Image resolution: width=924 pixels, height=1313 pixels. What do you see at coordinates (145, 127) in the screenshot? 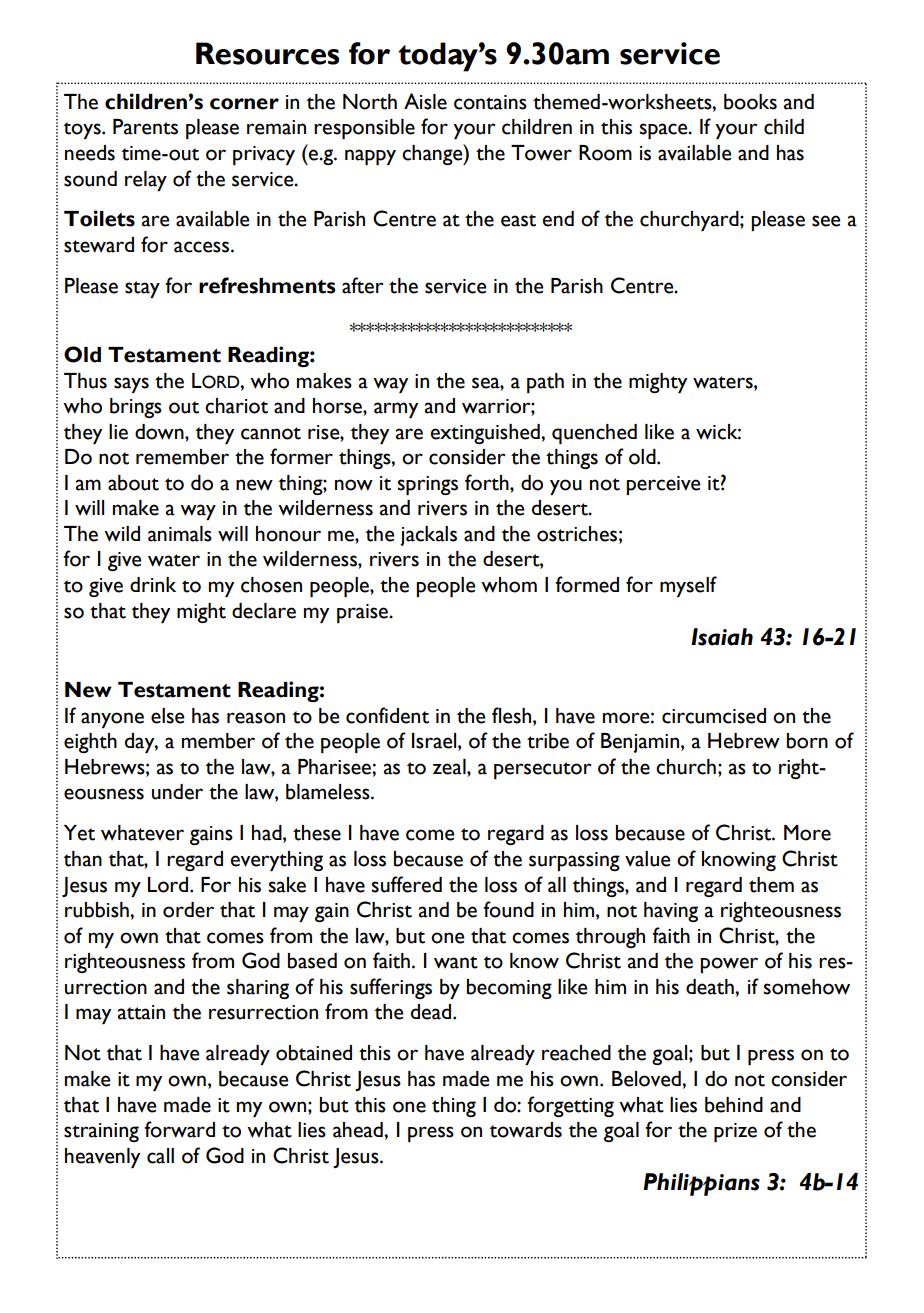
I see `Parents` at bounding box center [145, 127].
